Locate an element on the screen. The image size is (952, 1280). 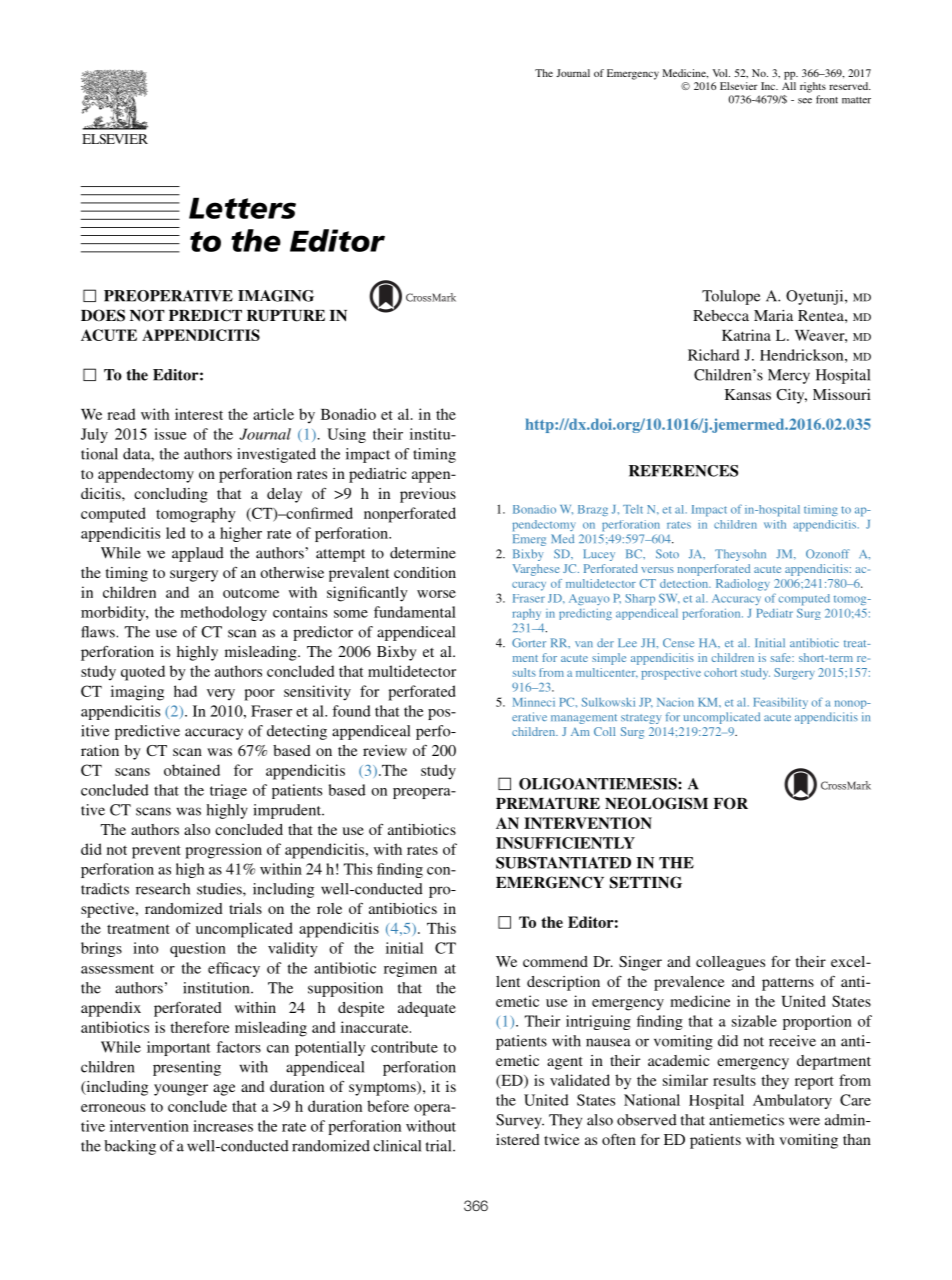
younger is located at coordinates (181, 1090).
